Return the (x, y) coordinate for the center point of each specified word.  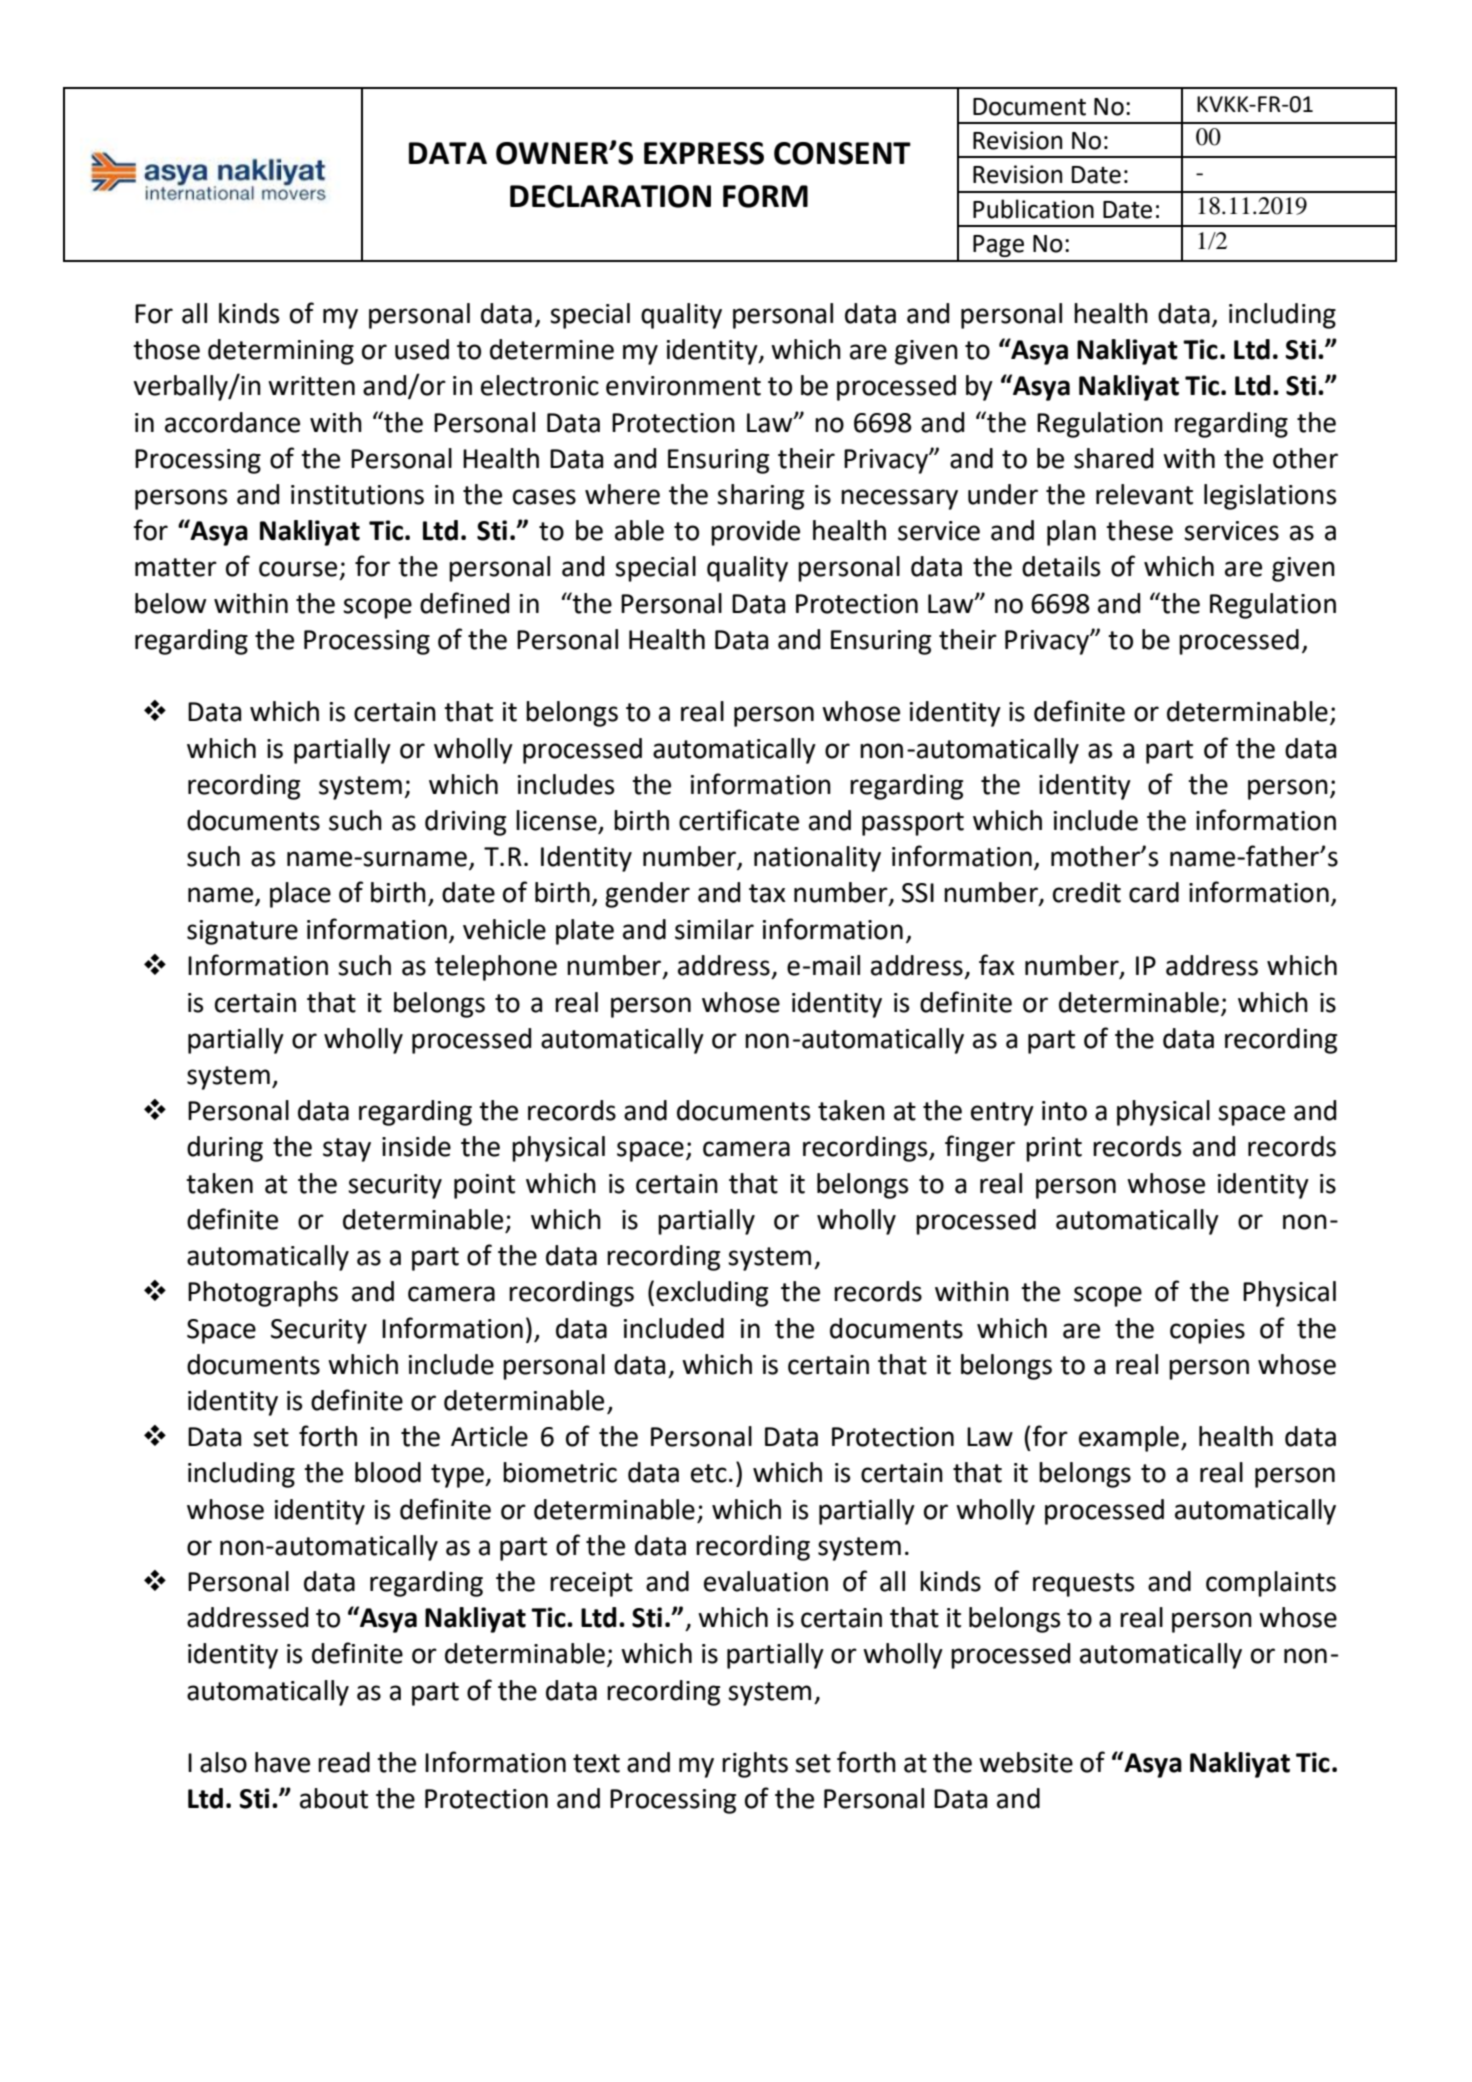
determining (281, 352)
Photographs (263, 1294)
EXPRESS (704, 153)
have (282, 1762)
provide (755, 533)
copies (1207, 1331)
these (1139, 530)
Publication (1033, 209)
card (1154, 892)
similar (714, 929)
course (298, 569)
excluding (712, 1294)
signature (242, 932)
